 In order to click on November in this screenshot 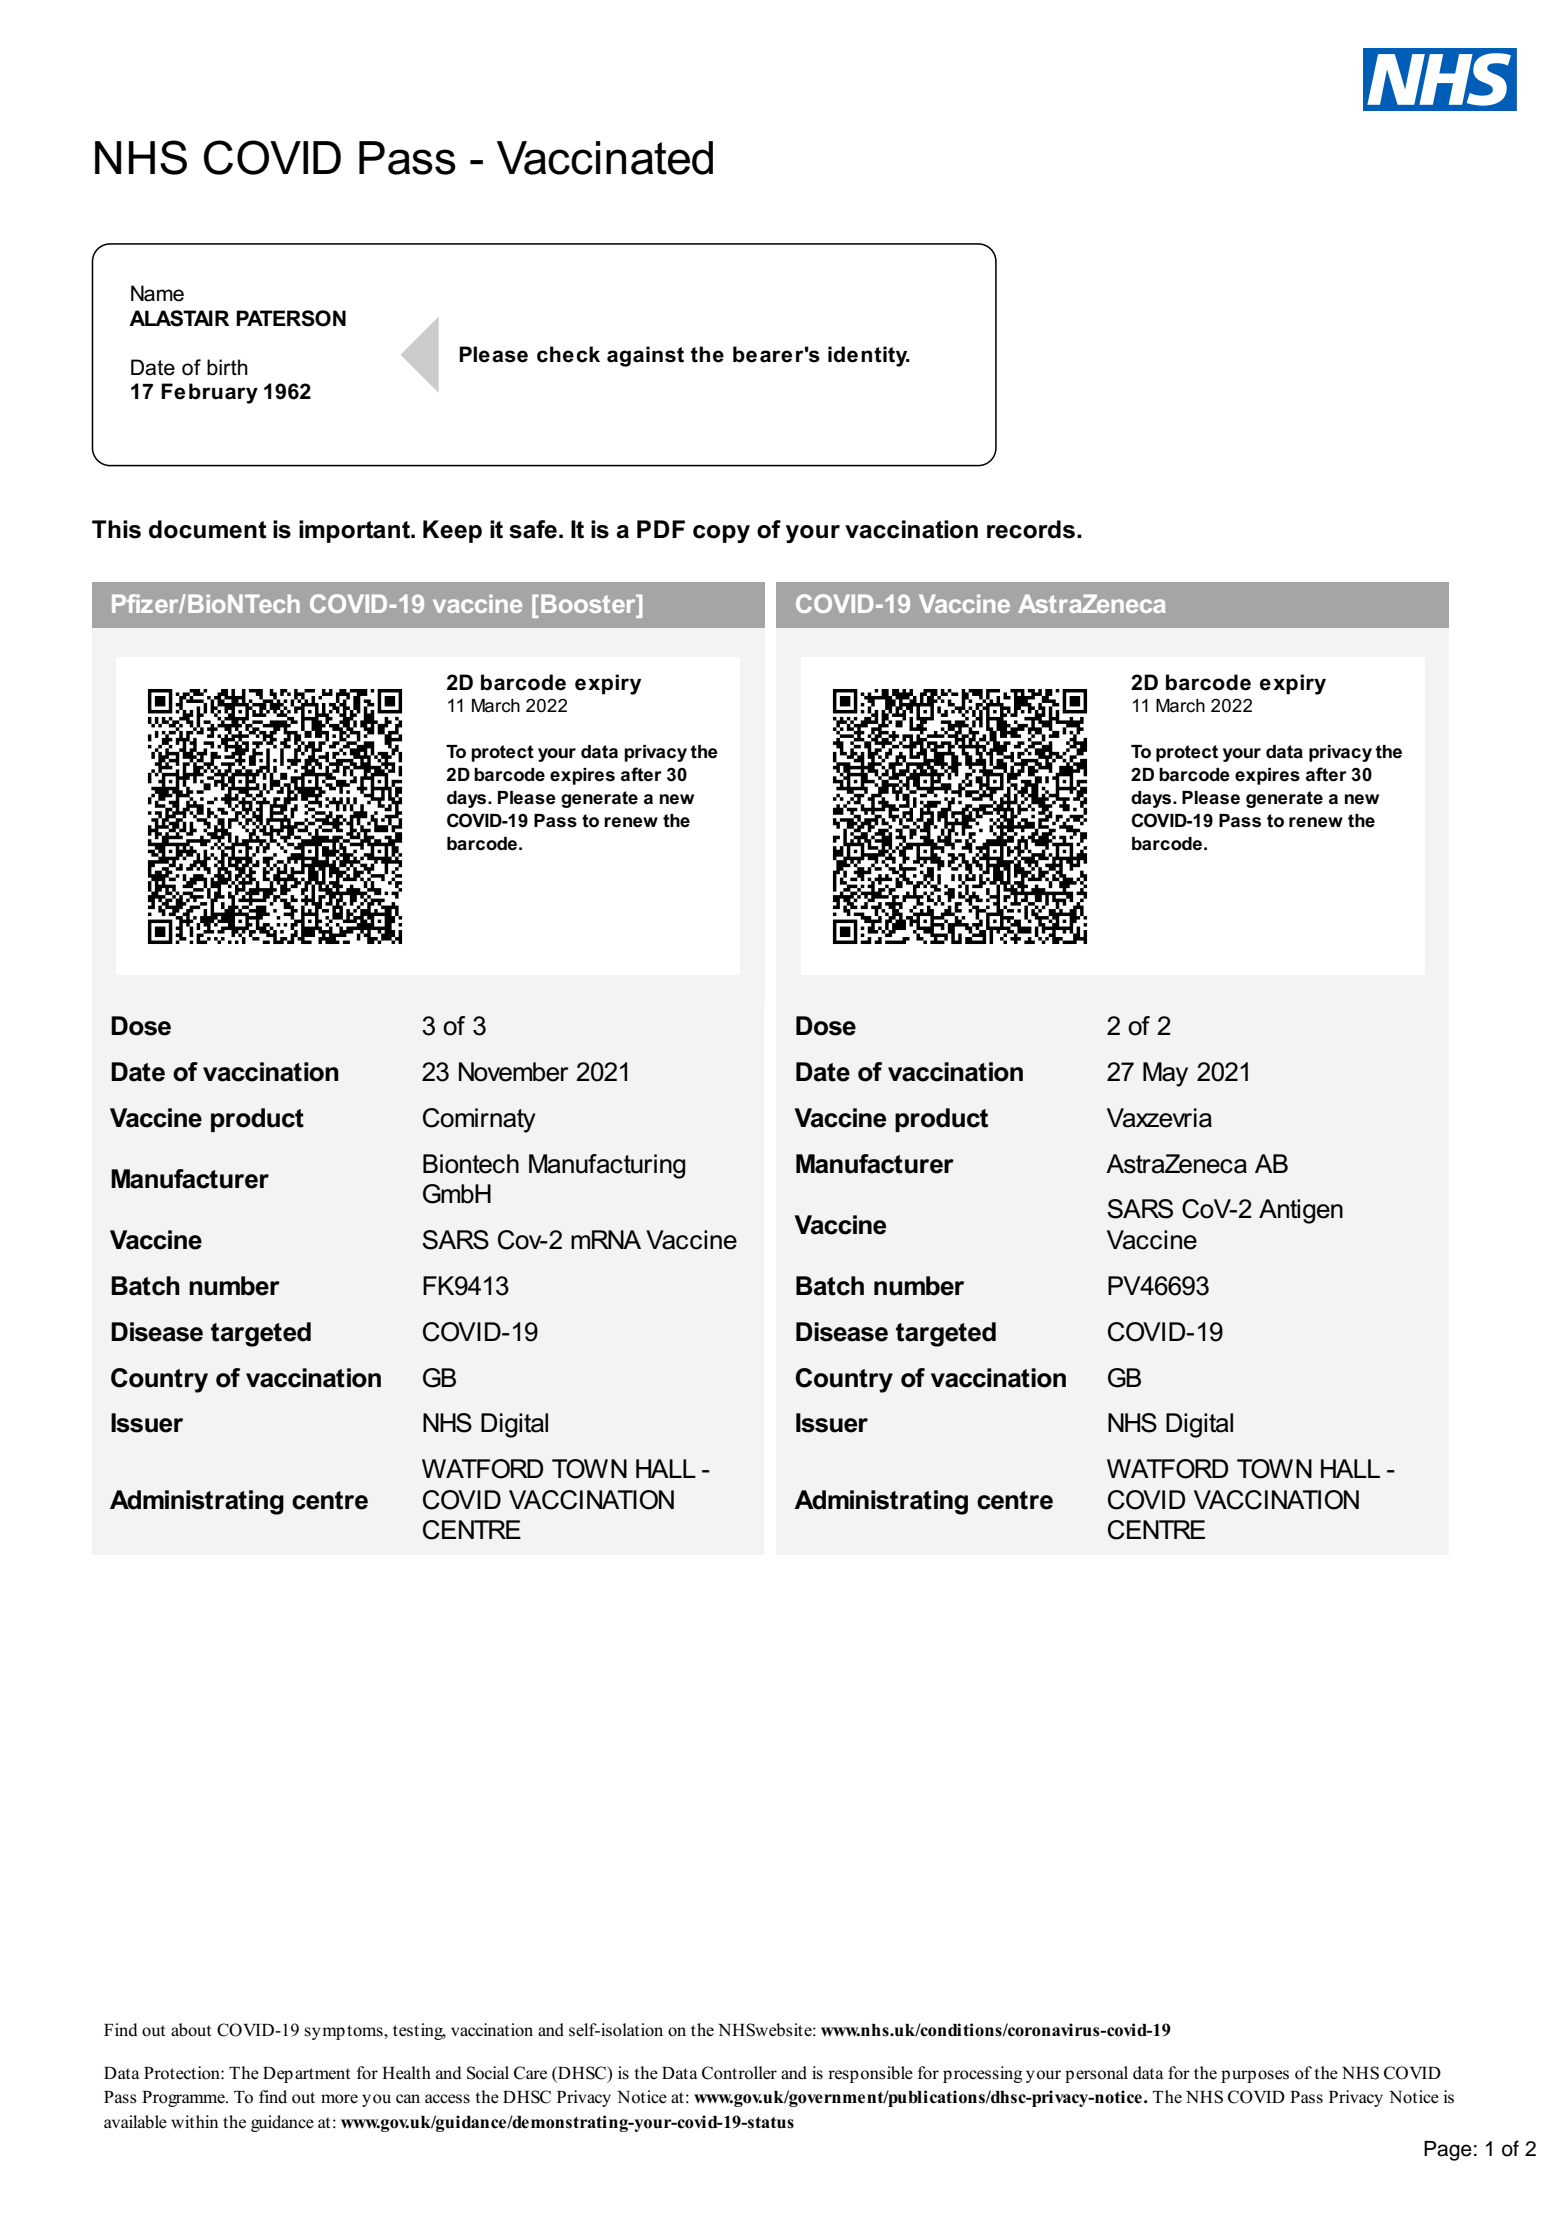, I will do `click(514, 1072)`.
